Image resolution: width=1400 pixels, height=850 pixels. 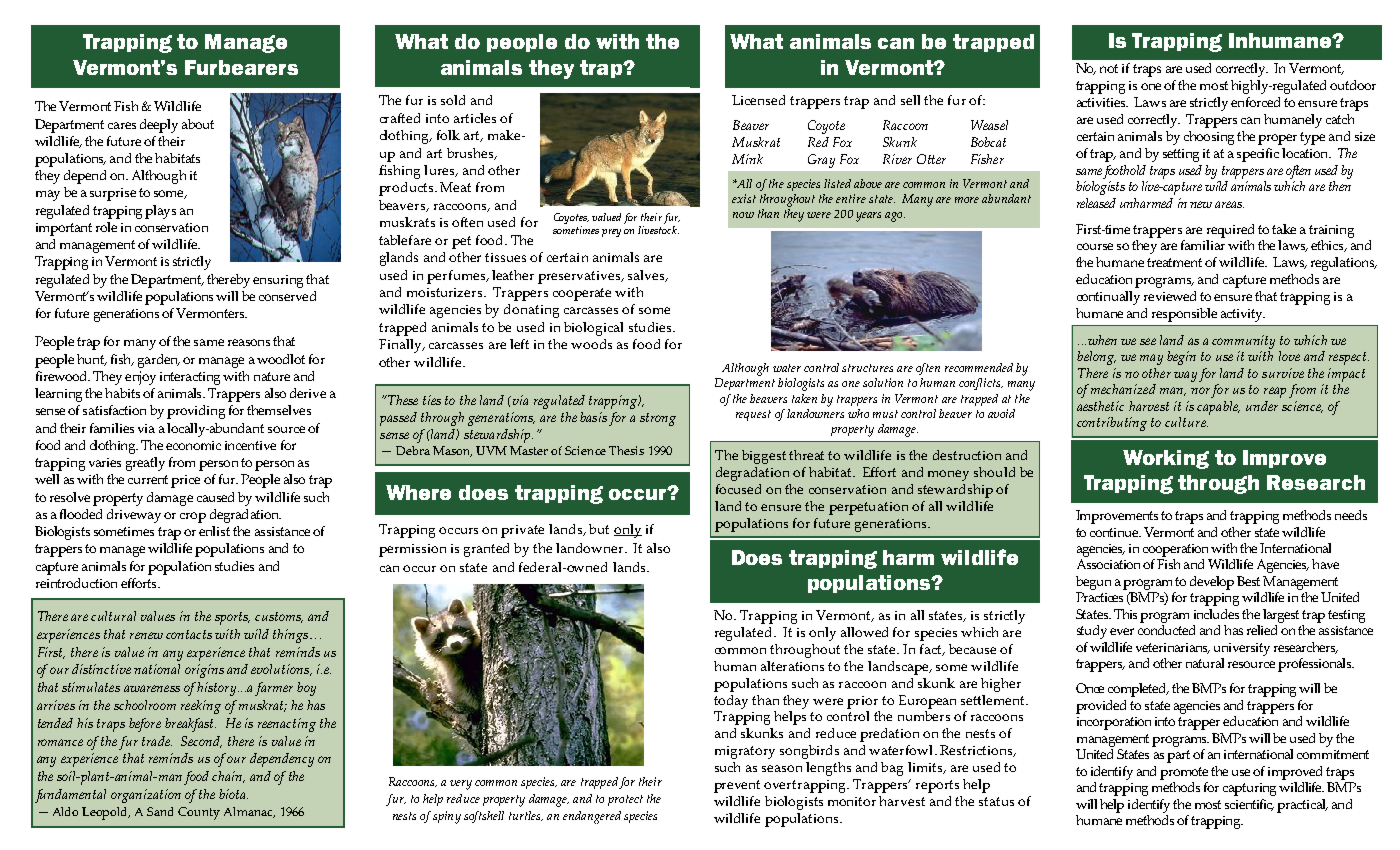 I want to click on Licensed, so click(x=758, y=100).
